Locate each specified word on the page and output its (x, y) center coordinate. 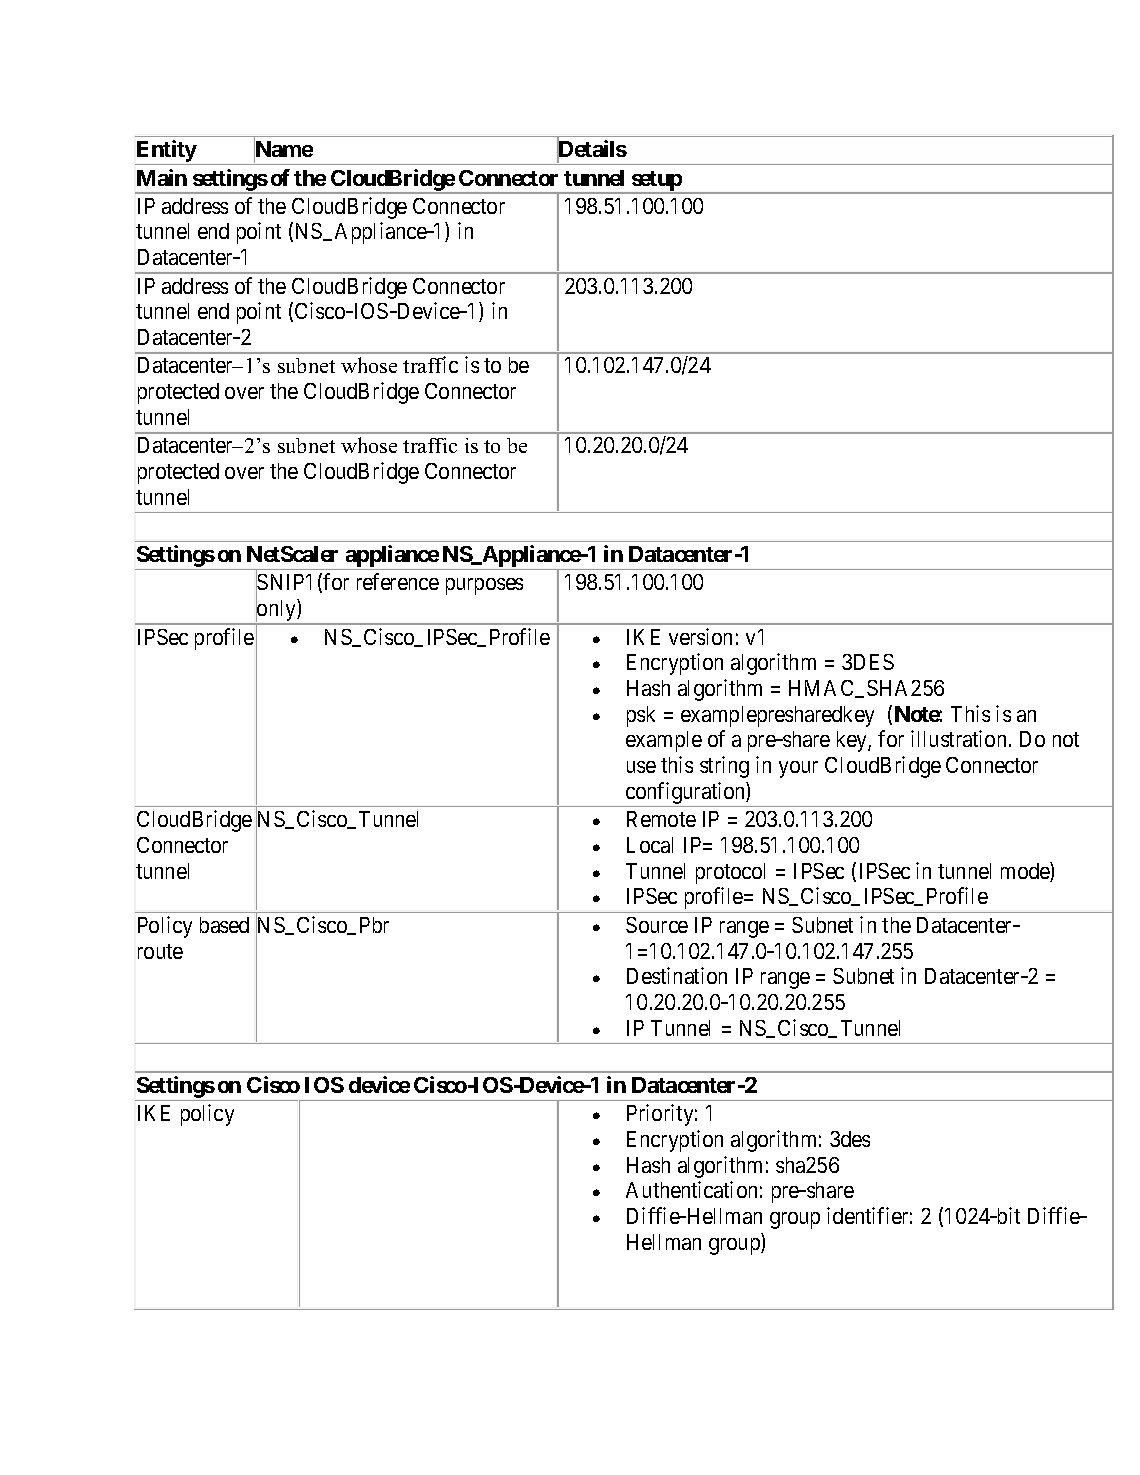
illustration (958, 738)
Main (162, 177)
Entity (166, 152)
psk (641, 716)
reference (398, 581)
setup (656, 182)
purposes (484, 586)
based (224, 925)
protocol (730, 873)
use (641, 767)
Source (657, 925)
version (700, 636)
